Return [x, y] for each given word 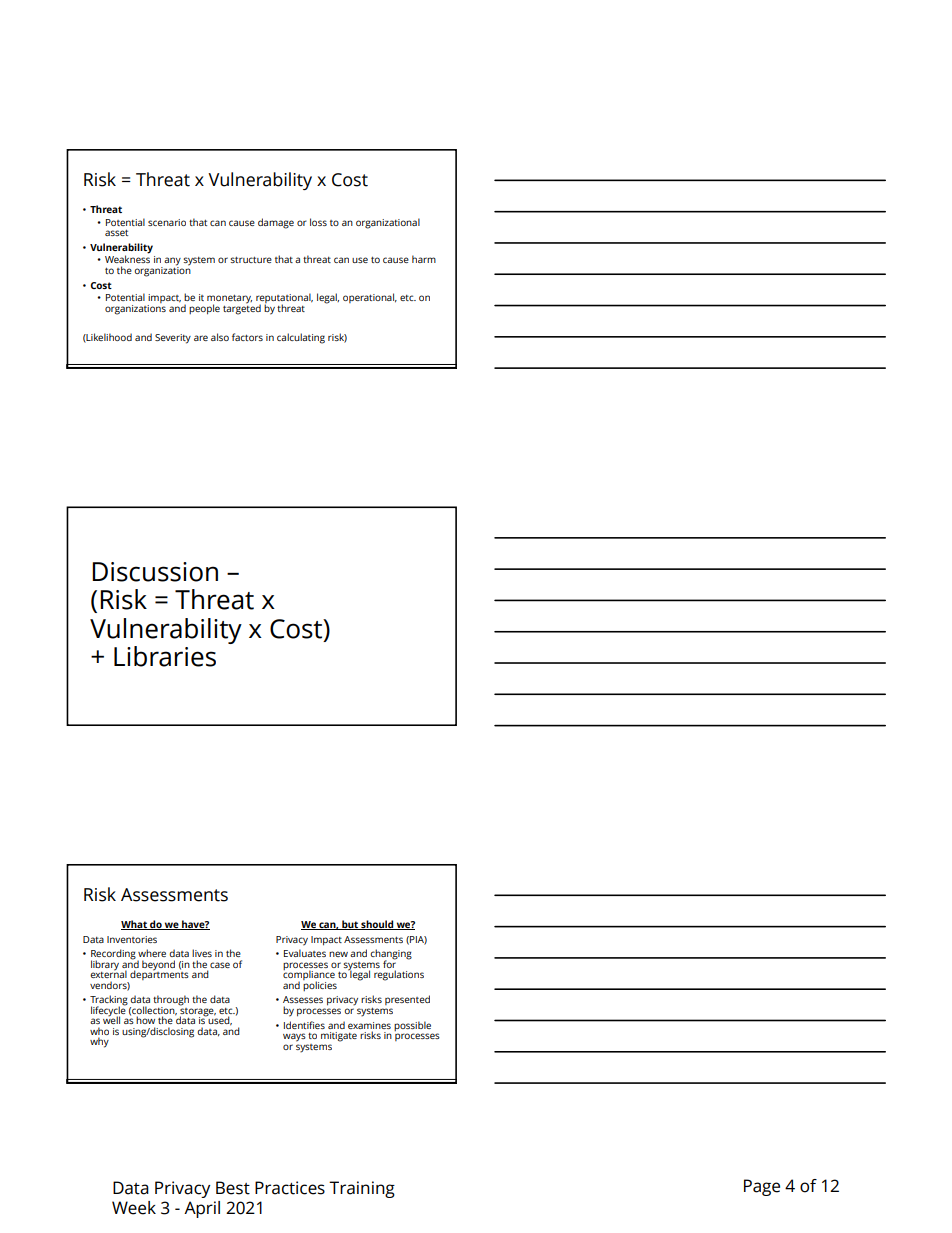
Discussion [155, 572]
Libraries [165, 656]
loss [318, 222]
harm [424, 259]
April [202, 1209]
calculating [301, 338]
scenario [167, 222]
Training [362, 1189]
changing [391, 955]
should [377, 925]
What [135, 925]
